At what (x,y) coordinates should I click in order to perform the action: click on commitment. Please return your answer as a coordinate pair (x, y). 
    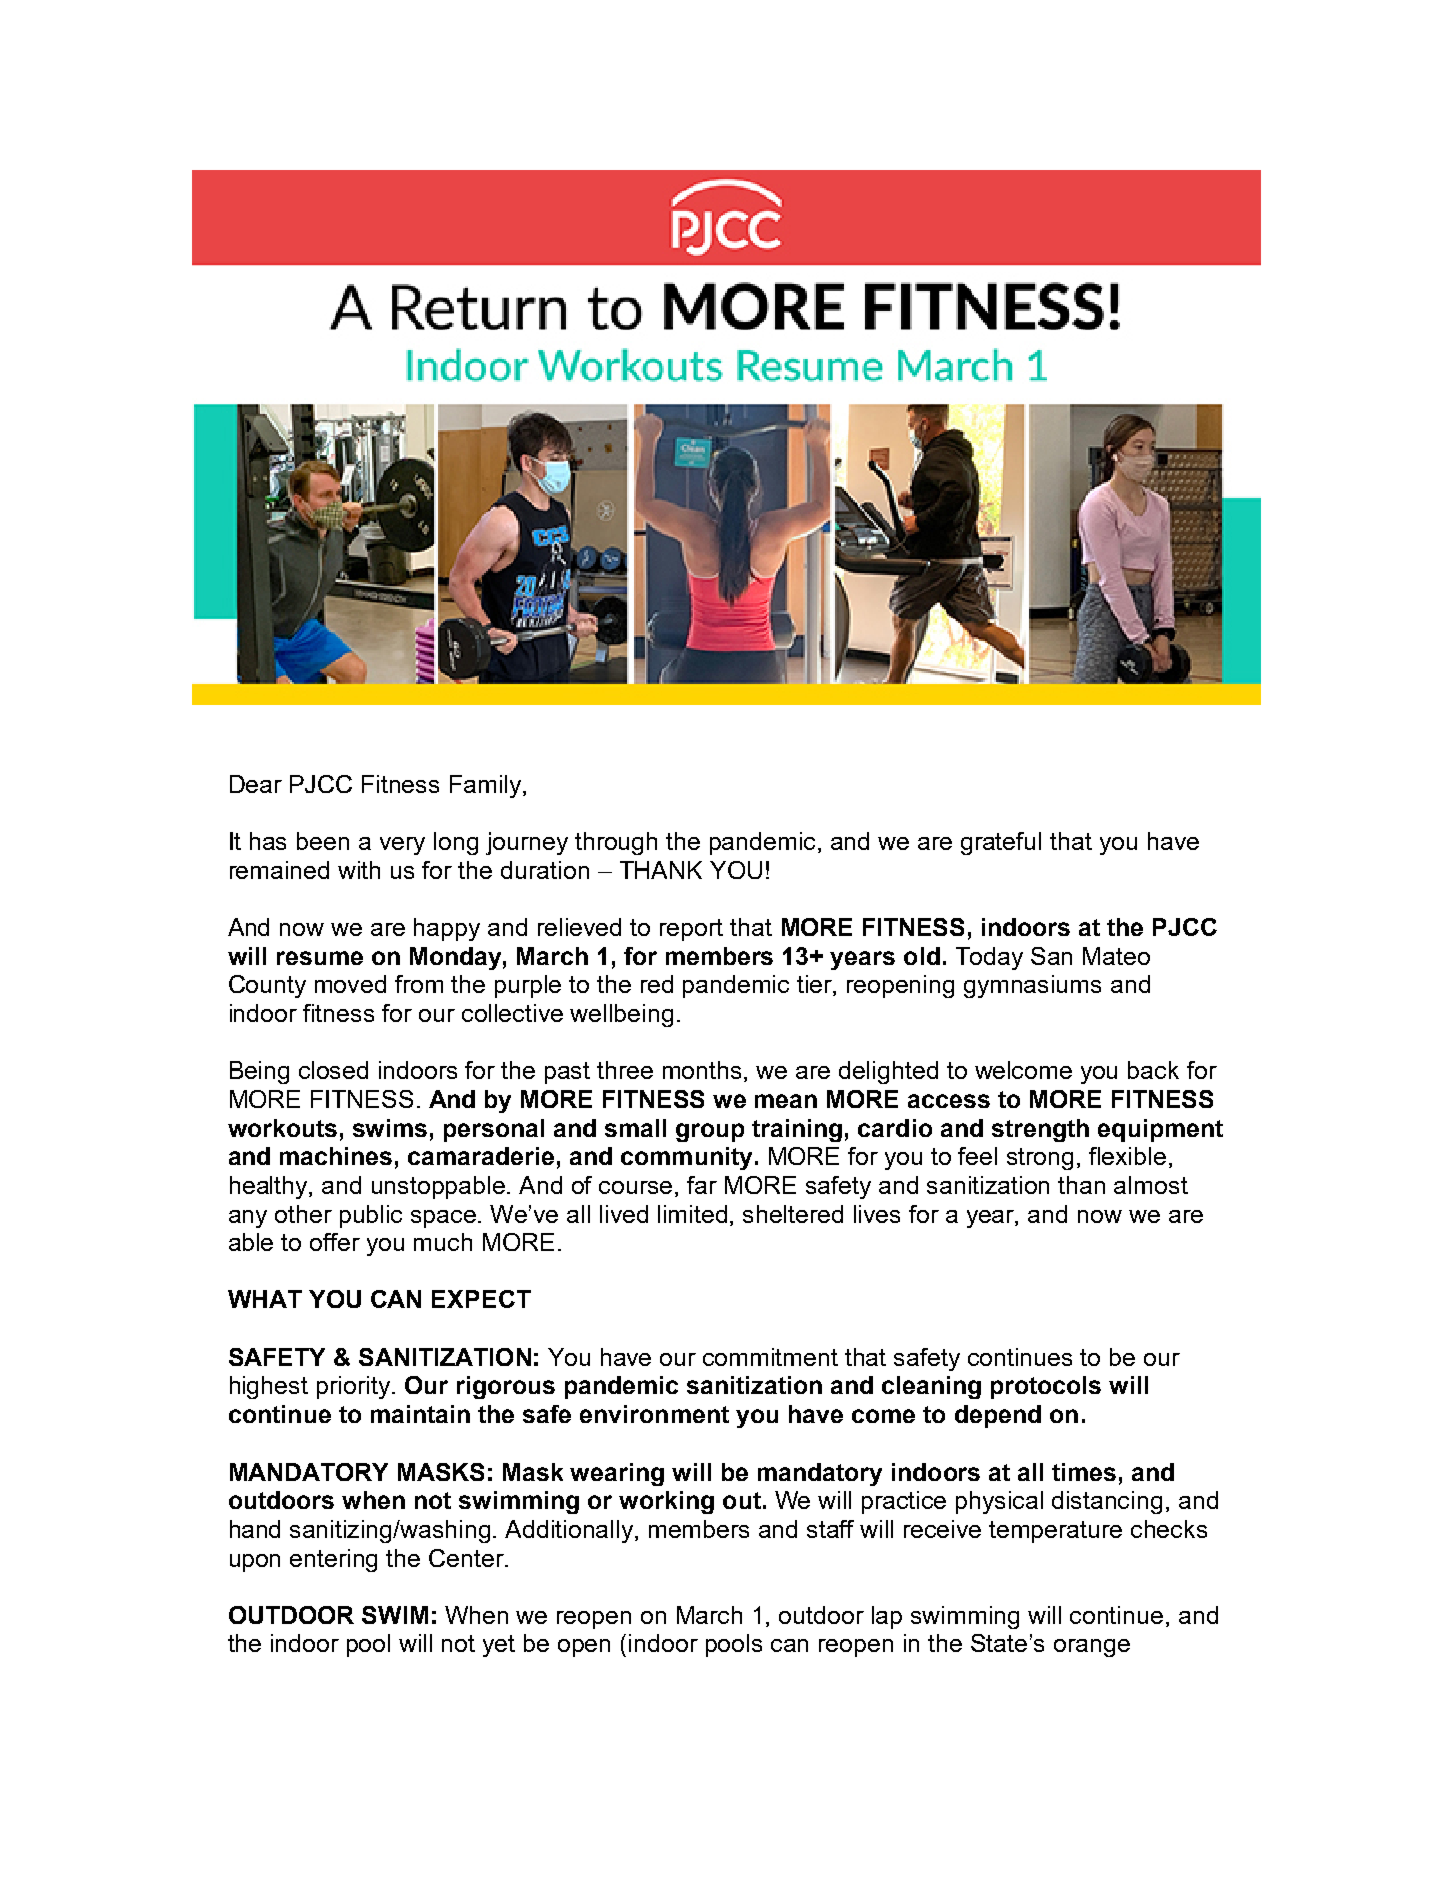
    Looking at the image, I should click on (770, 1357).
